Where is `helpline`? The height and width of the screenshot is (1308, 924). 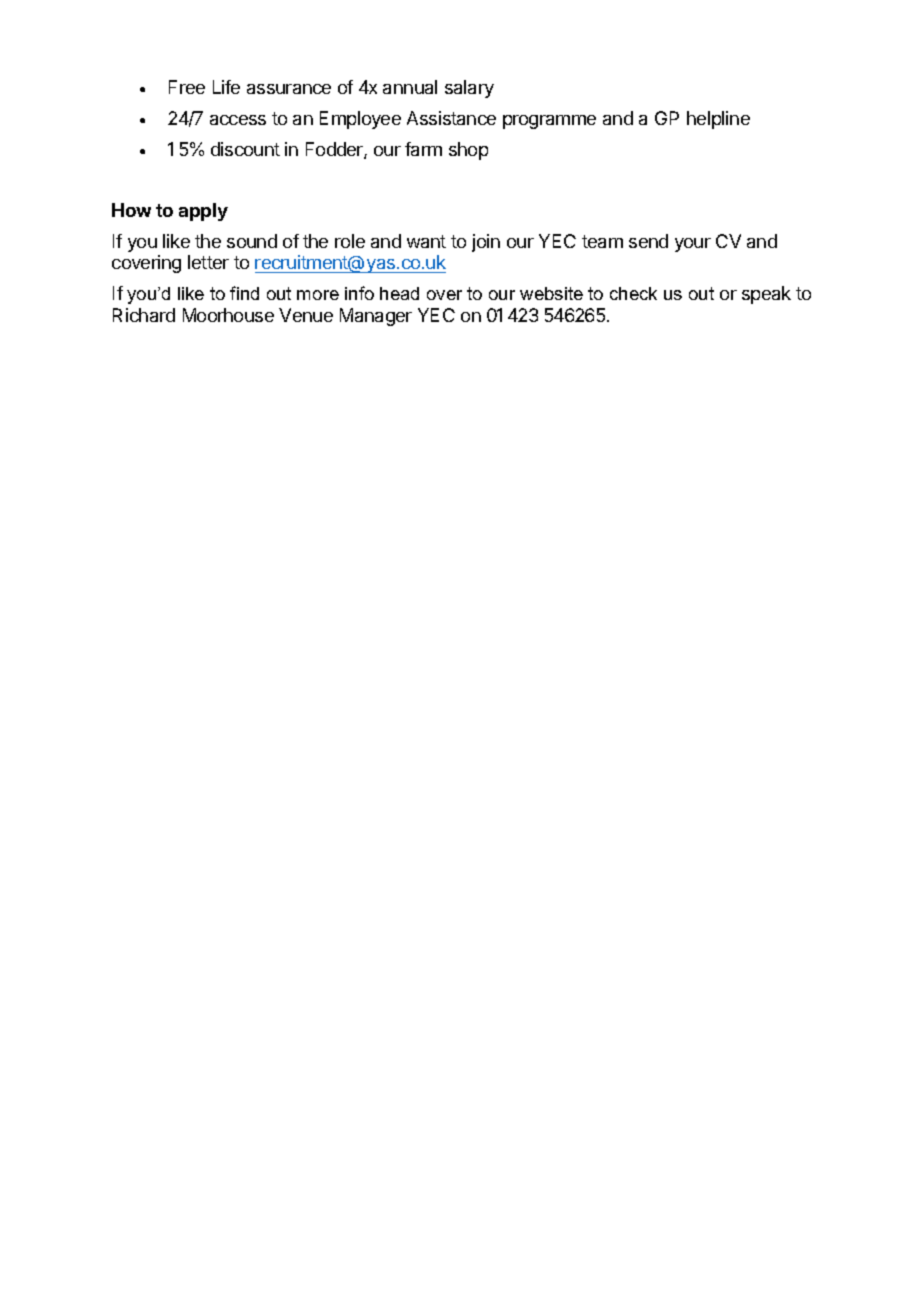
helpline is located at coordinates (718, 120).
